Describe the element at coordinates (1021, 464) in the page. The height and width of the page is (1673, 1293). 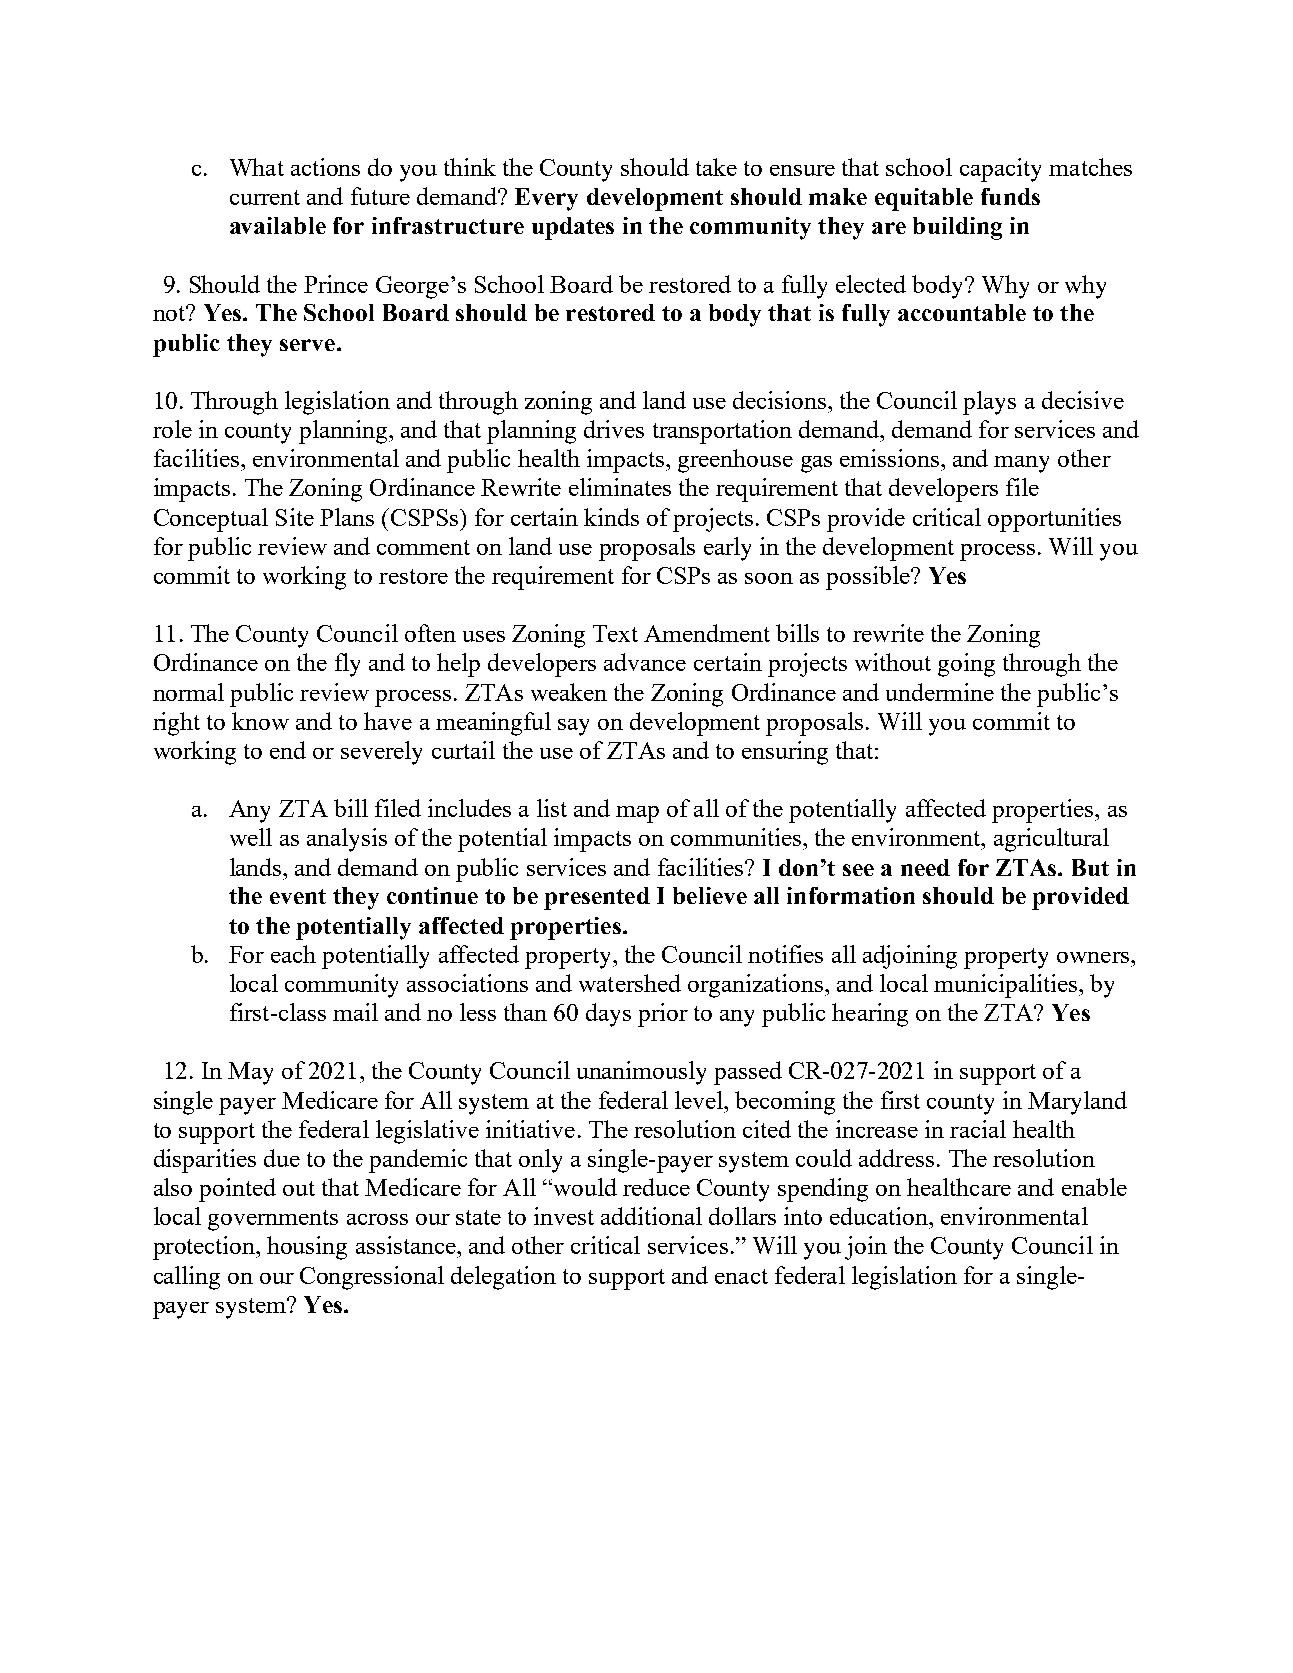
I see `many` at that location.
